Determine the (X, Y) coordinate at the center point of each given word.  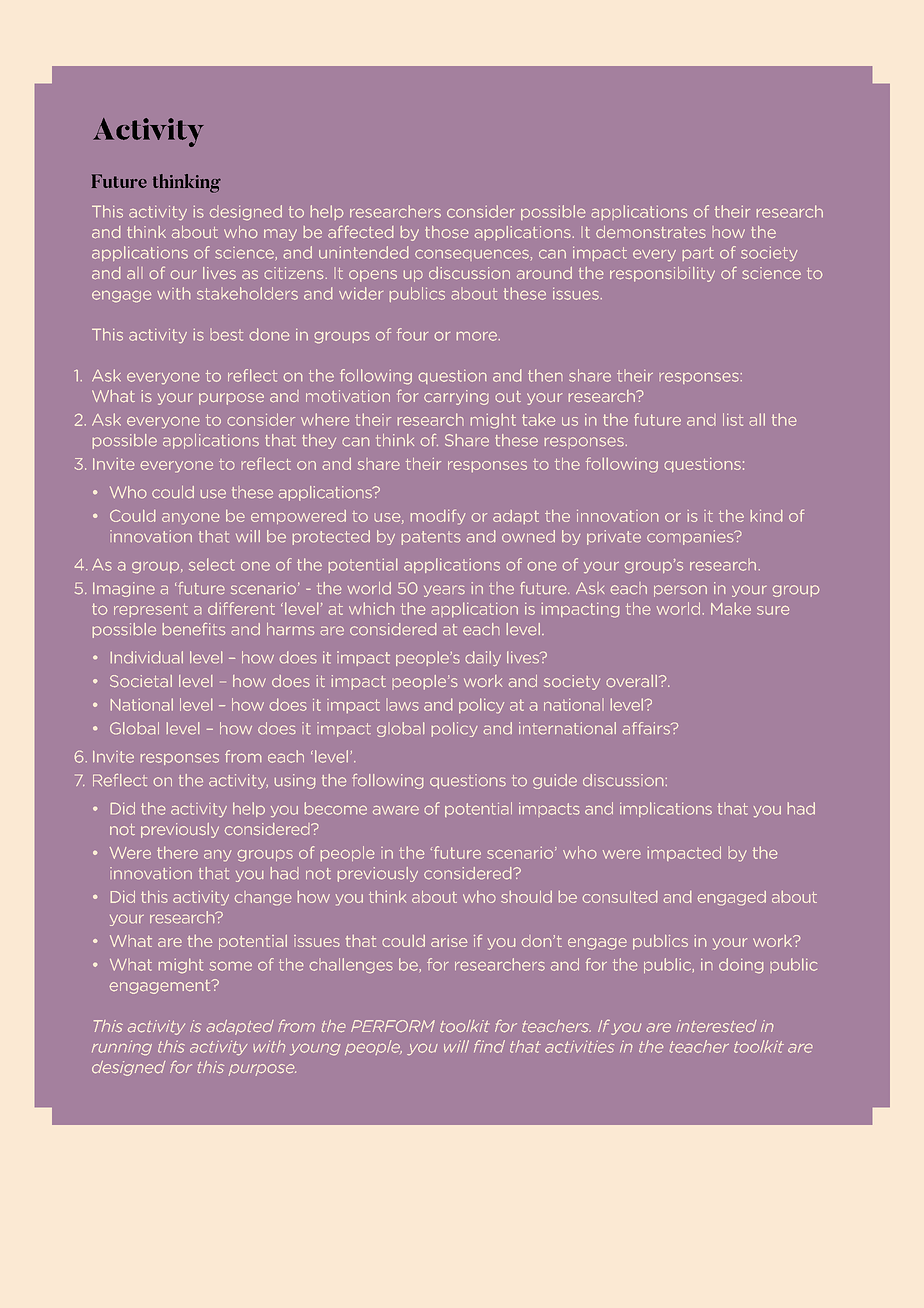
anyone (190, 519)
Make (731, 608)
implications (666, 809)
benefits (194, 629)
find (489, 1046)
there (177, 852)
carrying (456, 397)
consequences (472, 255)
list (733, 419)
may (280, 235)
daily (483, 658)
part (698, 254)
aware (396, 810)
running (122, 1048)
